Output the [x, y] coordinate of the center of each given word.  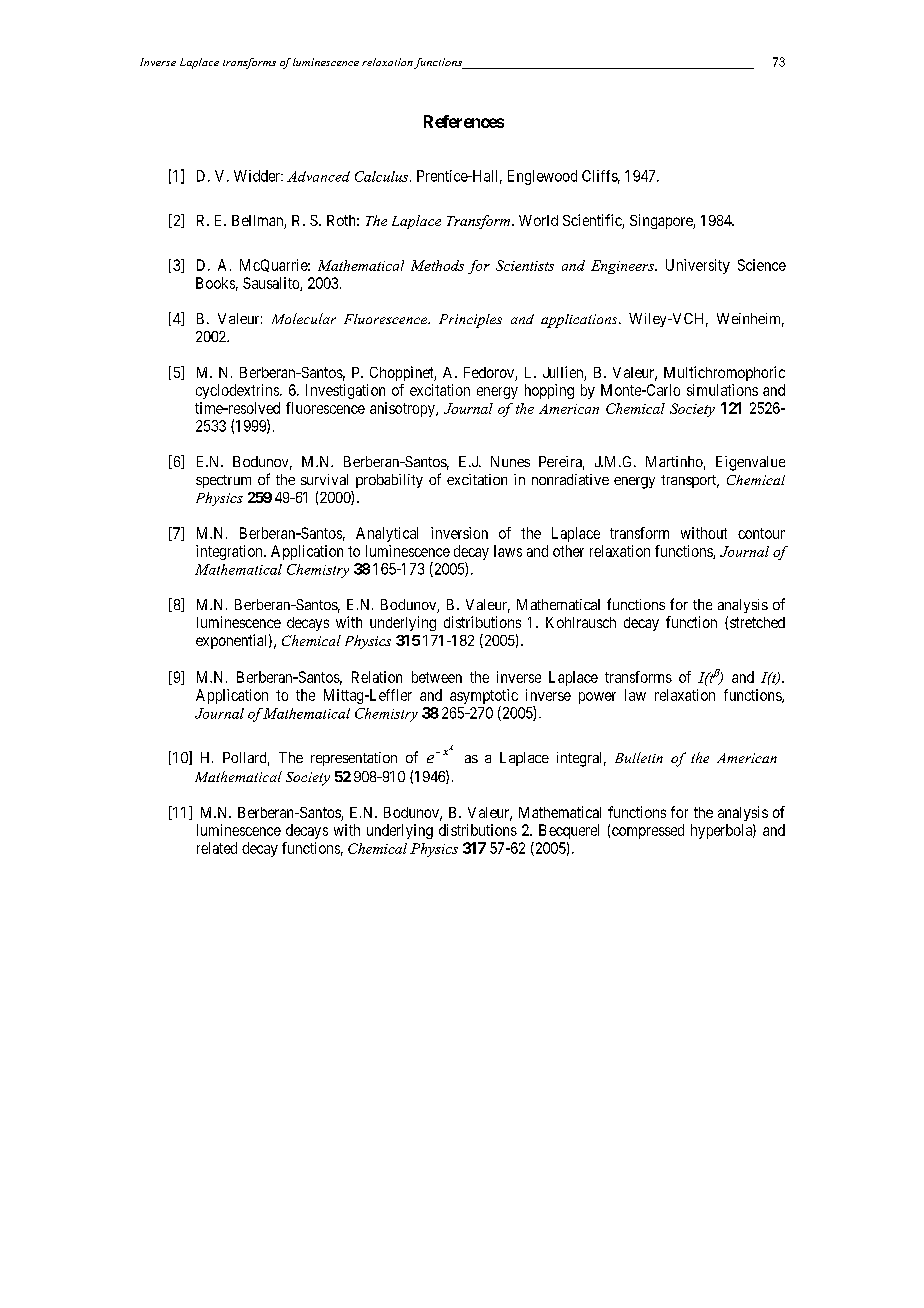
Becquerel [569, 831]
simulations [722, 390]
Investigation [345, 391]
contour [761, 533]
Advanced [318, 176]
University [698, 266]
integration [230, 552]
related [217, 848]
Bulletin [639, 757]
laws [508, 551]
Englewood [542, 177]
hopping [549, 391]
